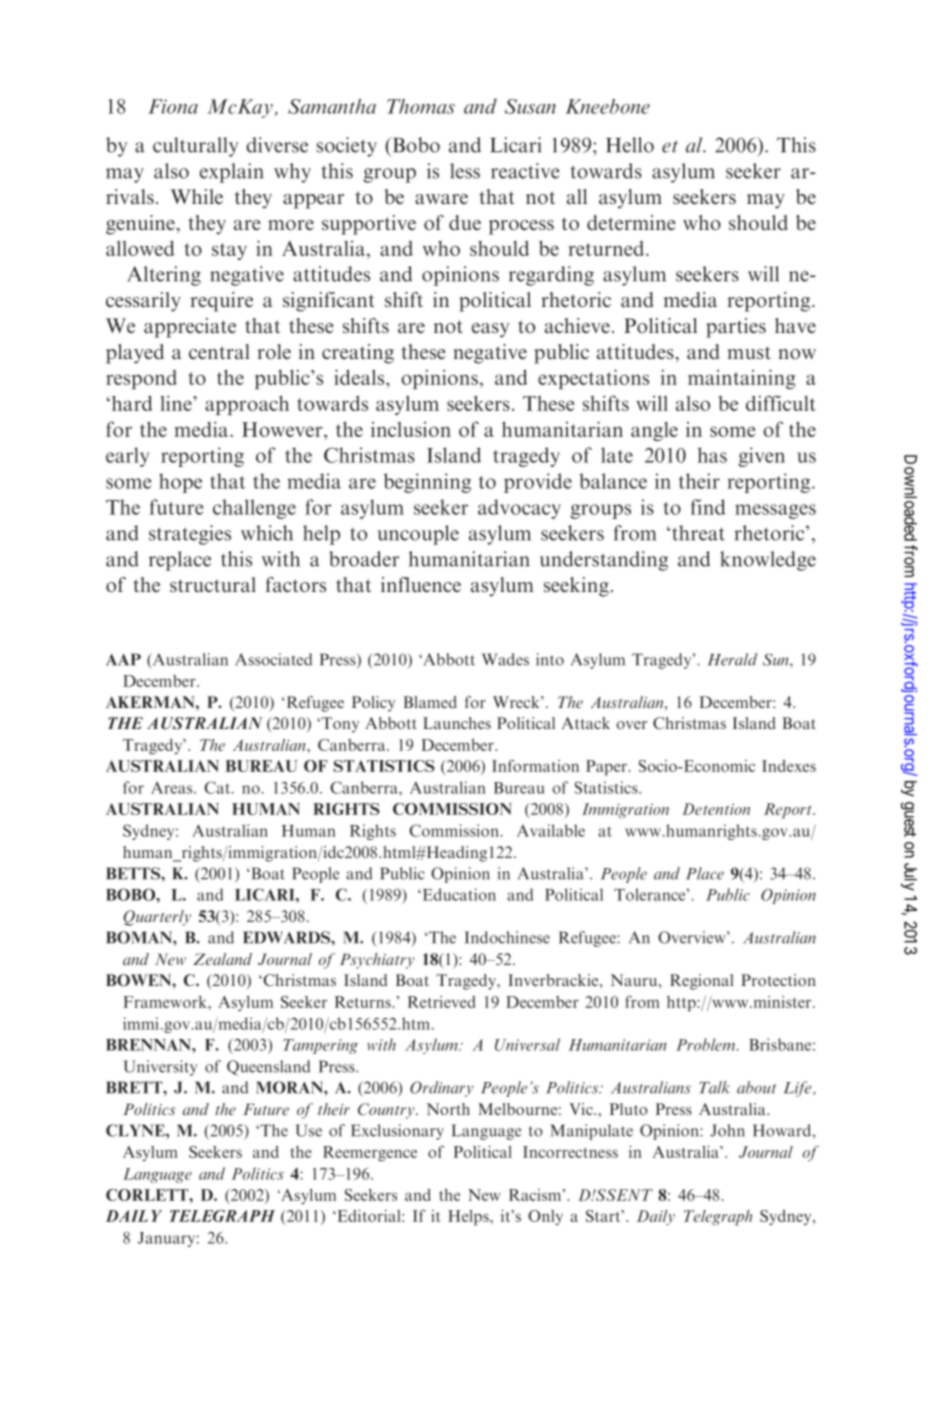  I want to click on Wades, so click(505, 659).
